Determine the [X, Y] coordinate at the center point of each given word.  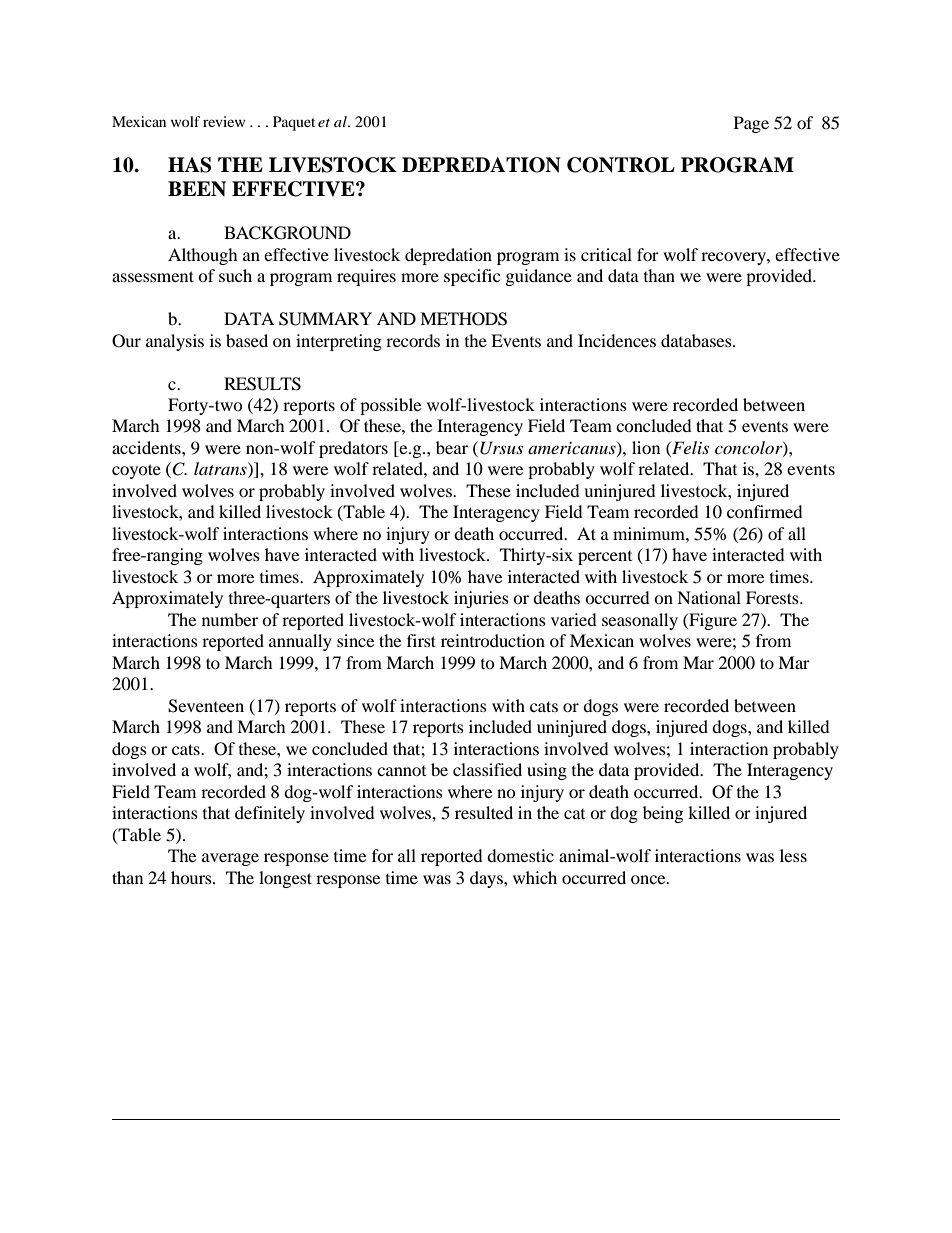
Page [751, 124]
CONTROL [621, 165]
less [793, 855]
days [487, 879]
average [230, 859]
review [224, 121]
